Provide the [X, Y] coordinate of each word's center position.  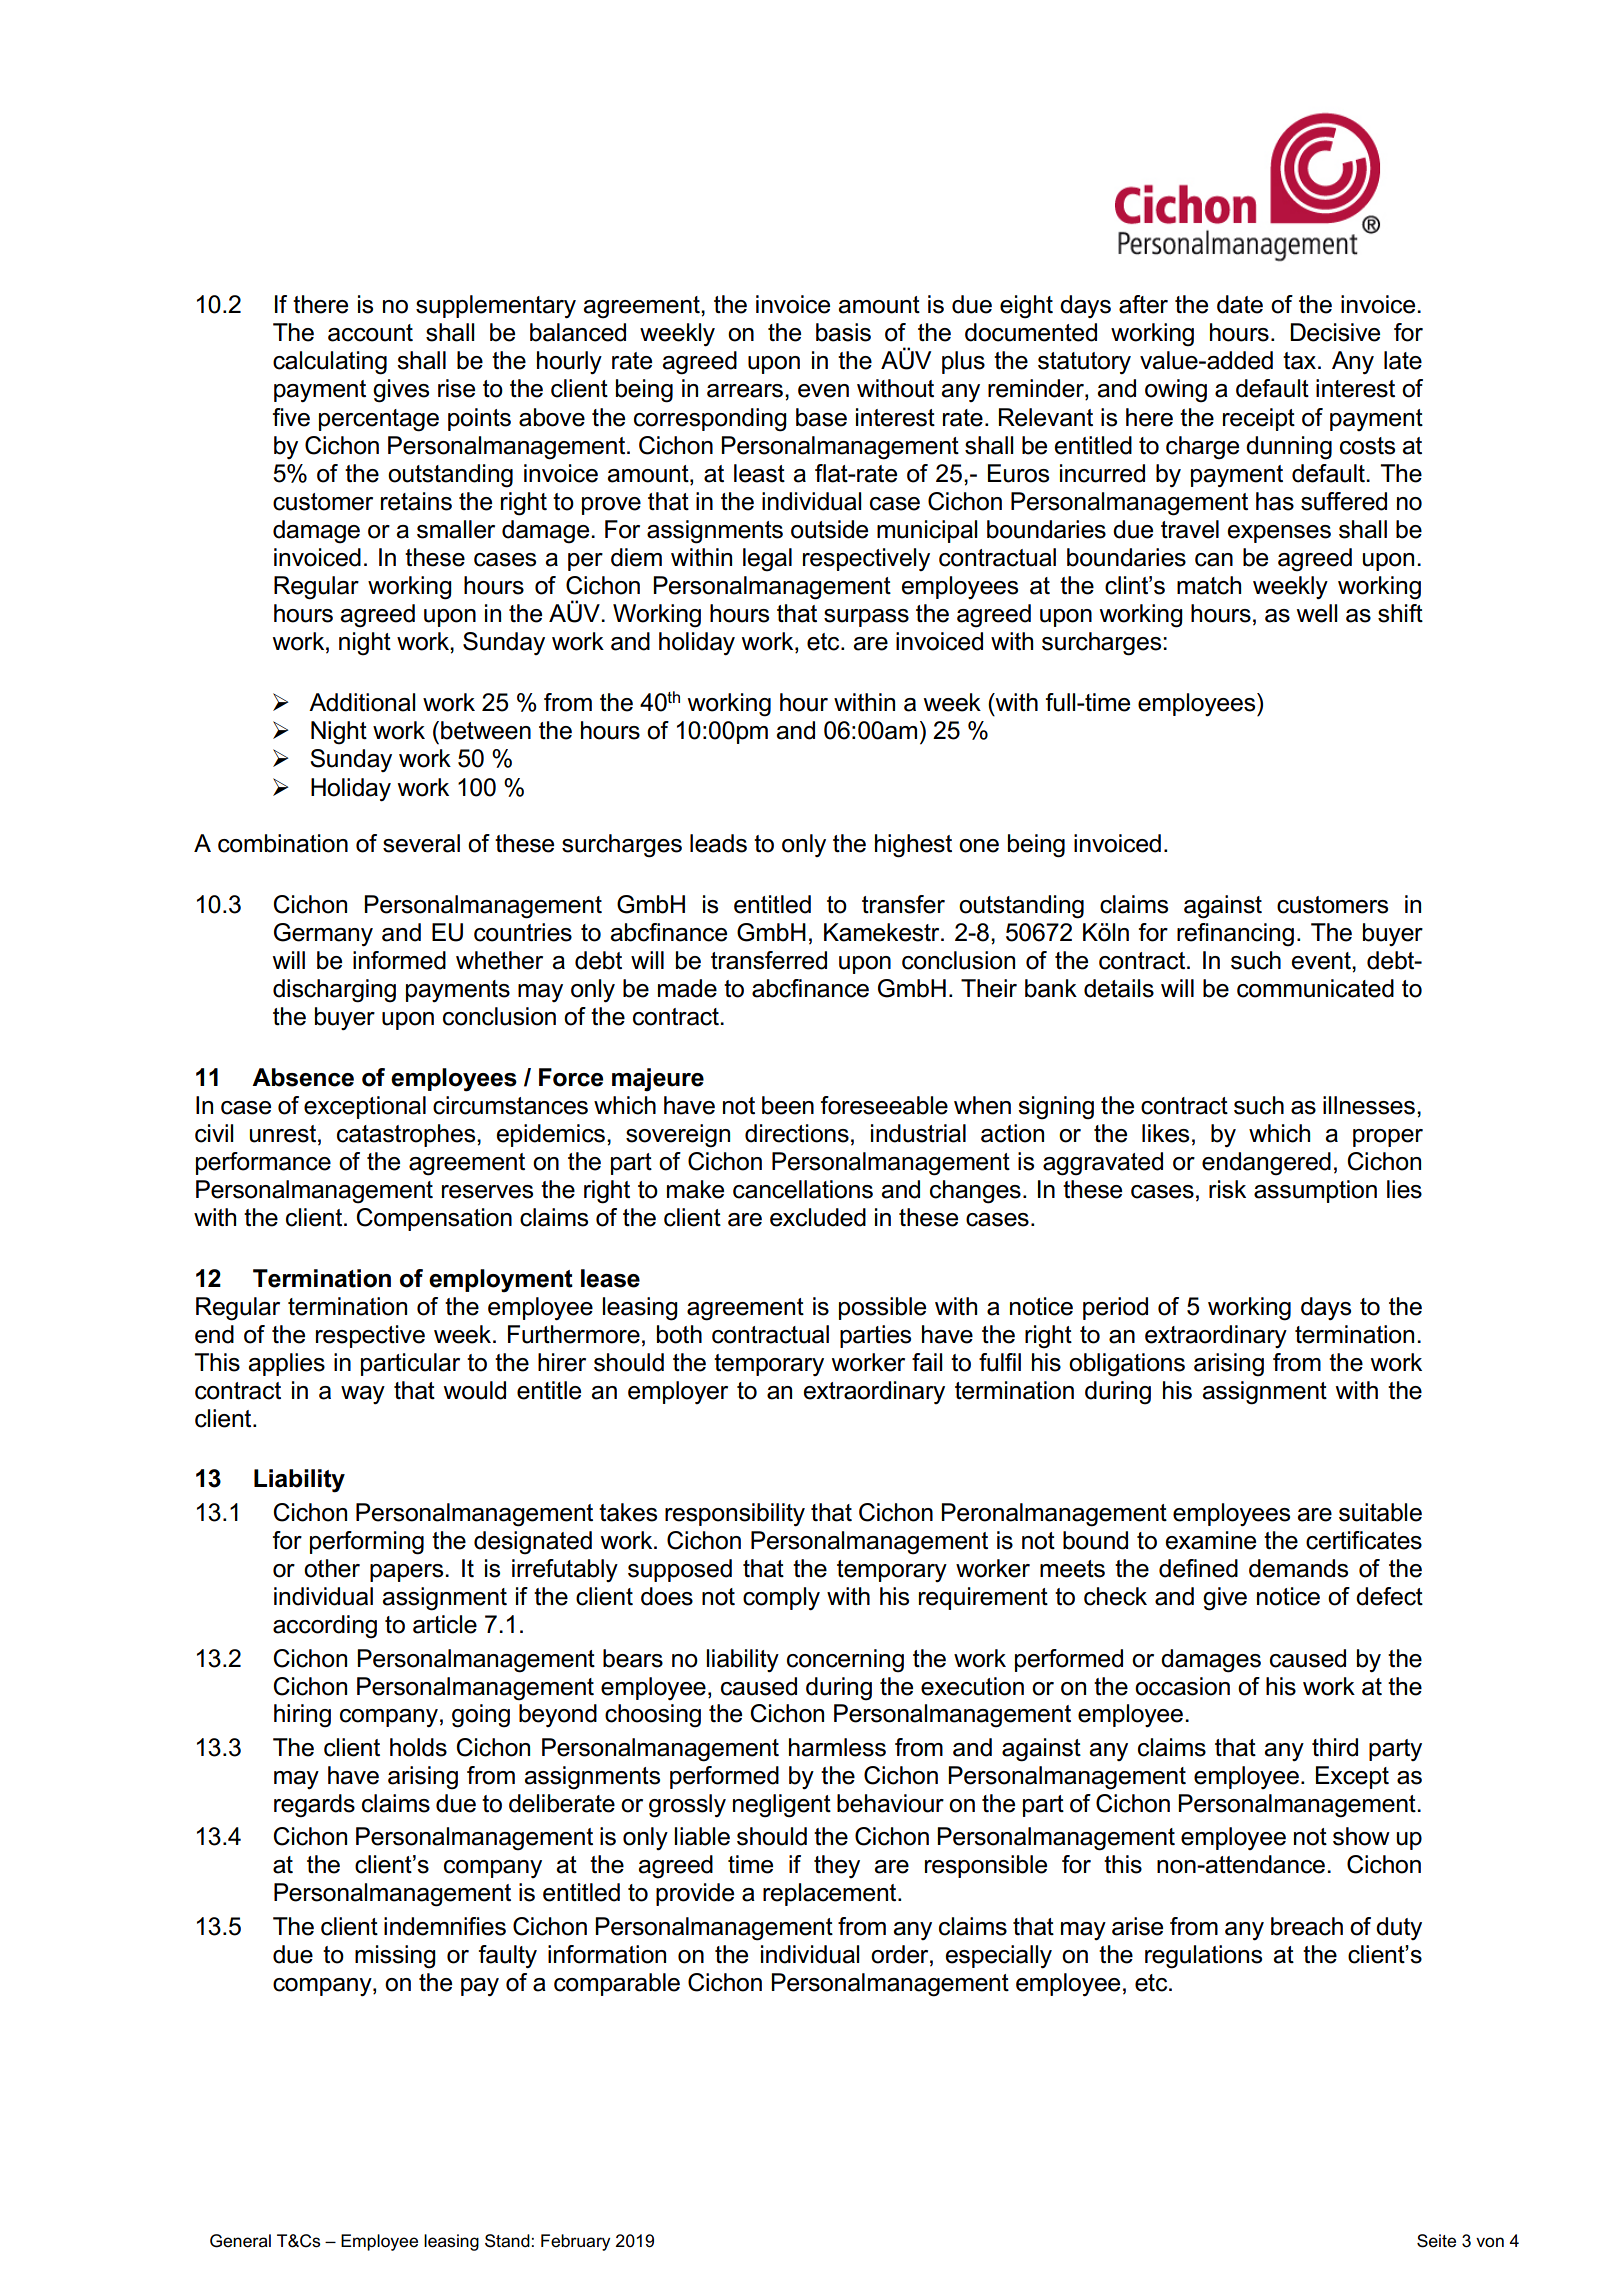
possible [882, 1308]
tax [1301, 361]
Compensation [434, 1219]
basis [843, 332]
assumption [1315, 1191]
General [240, 2241]
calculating [330, 363]
